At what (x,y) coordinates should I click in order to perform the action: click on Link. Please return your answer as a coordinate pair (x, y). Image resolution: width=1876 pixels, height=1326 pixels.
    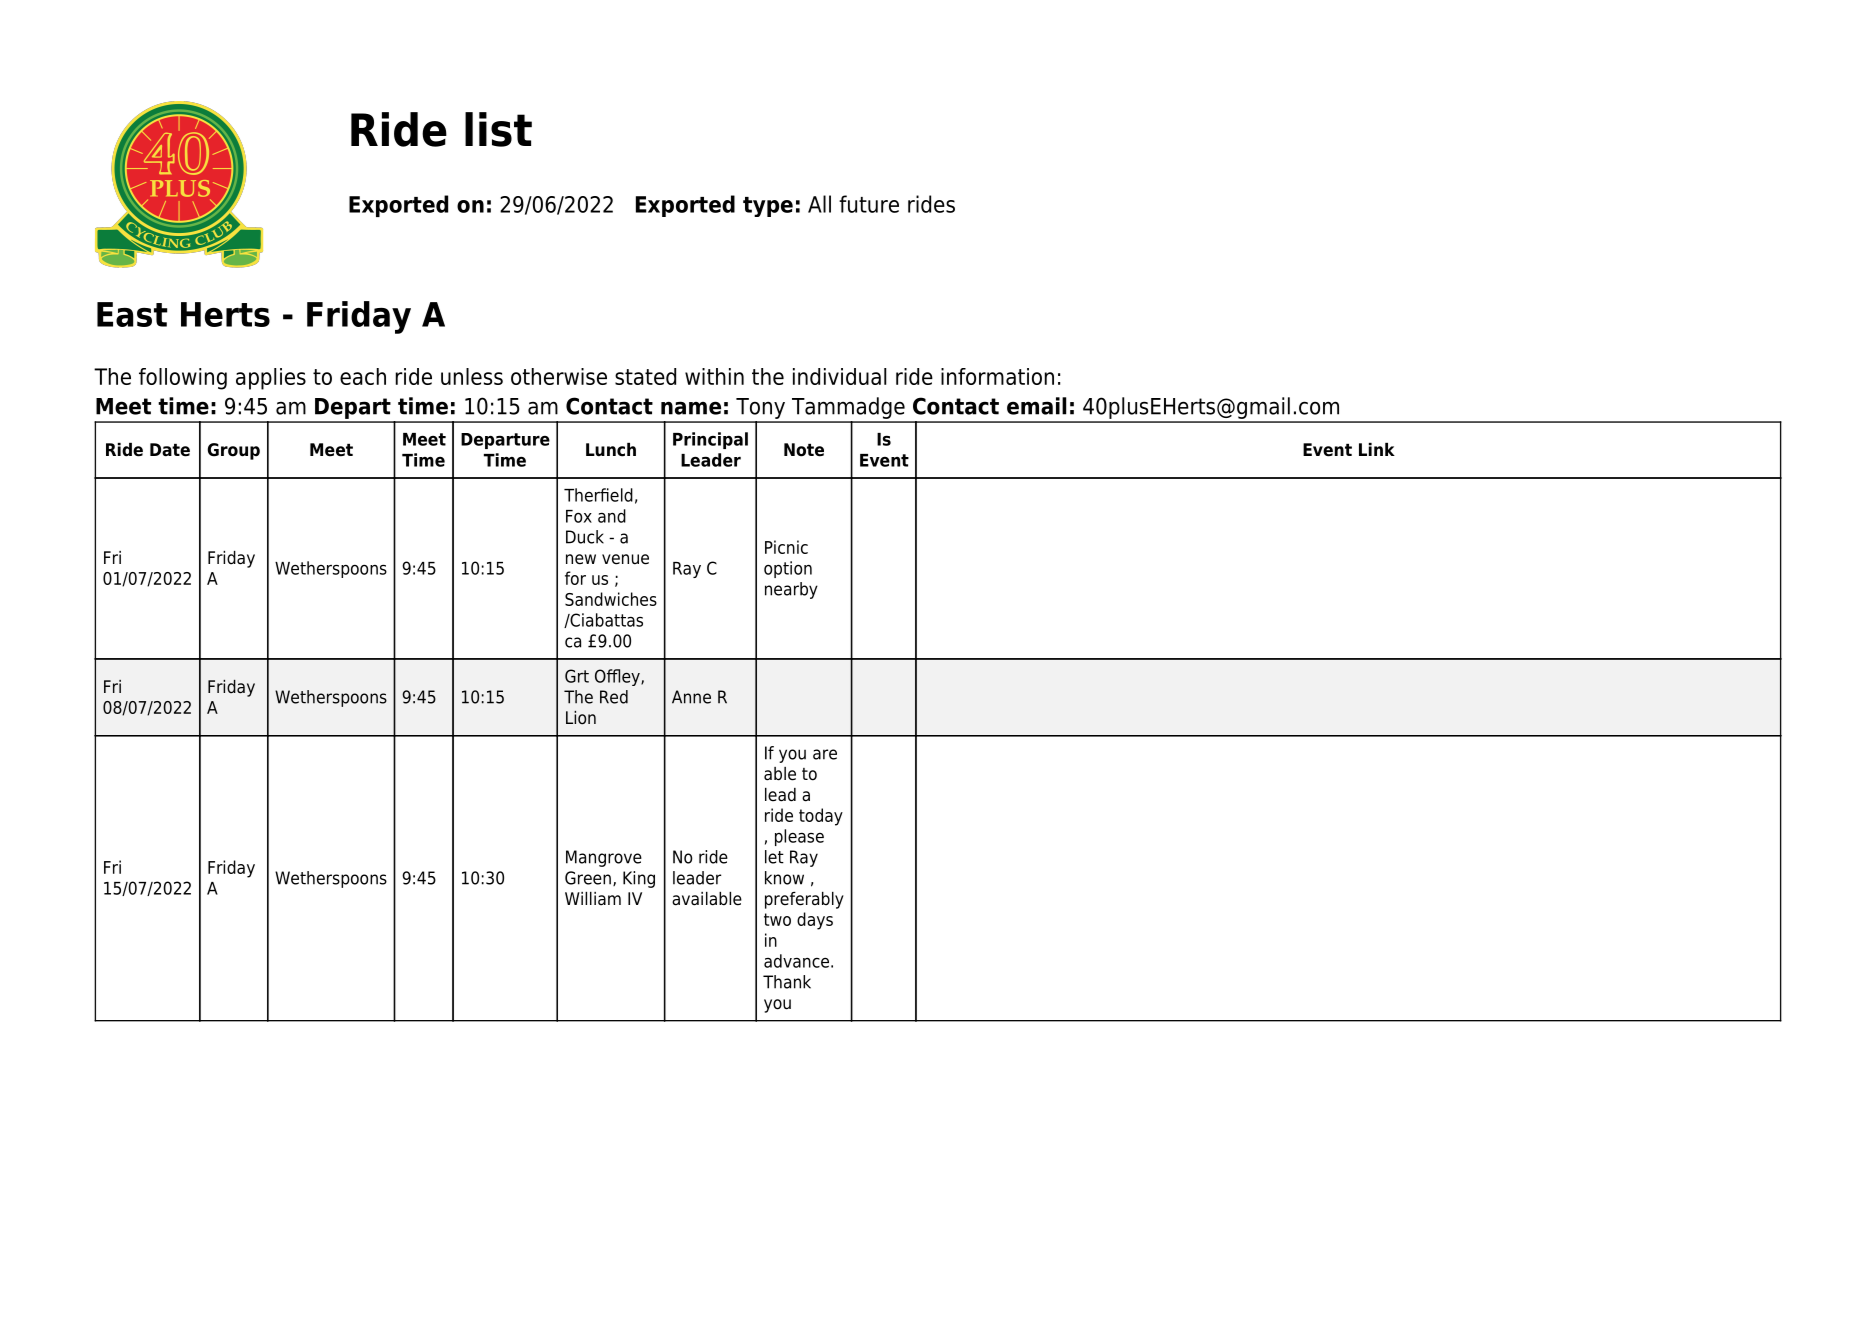
    Looking at the image, I should click on (1377, 449).
